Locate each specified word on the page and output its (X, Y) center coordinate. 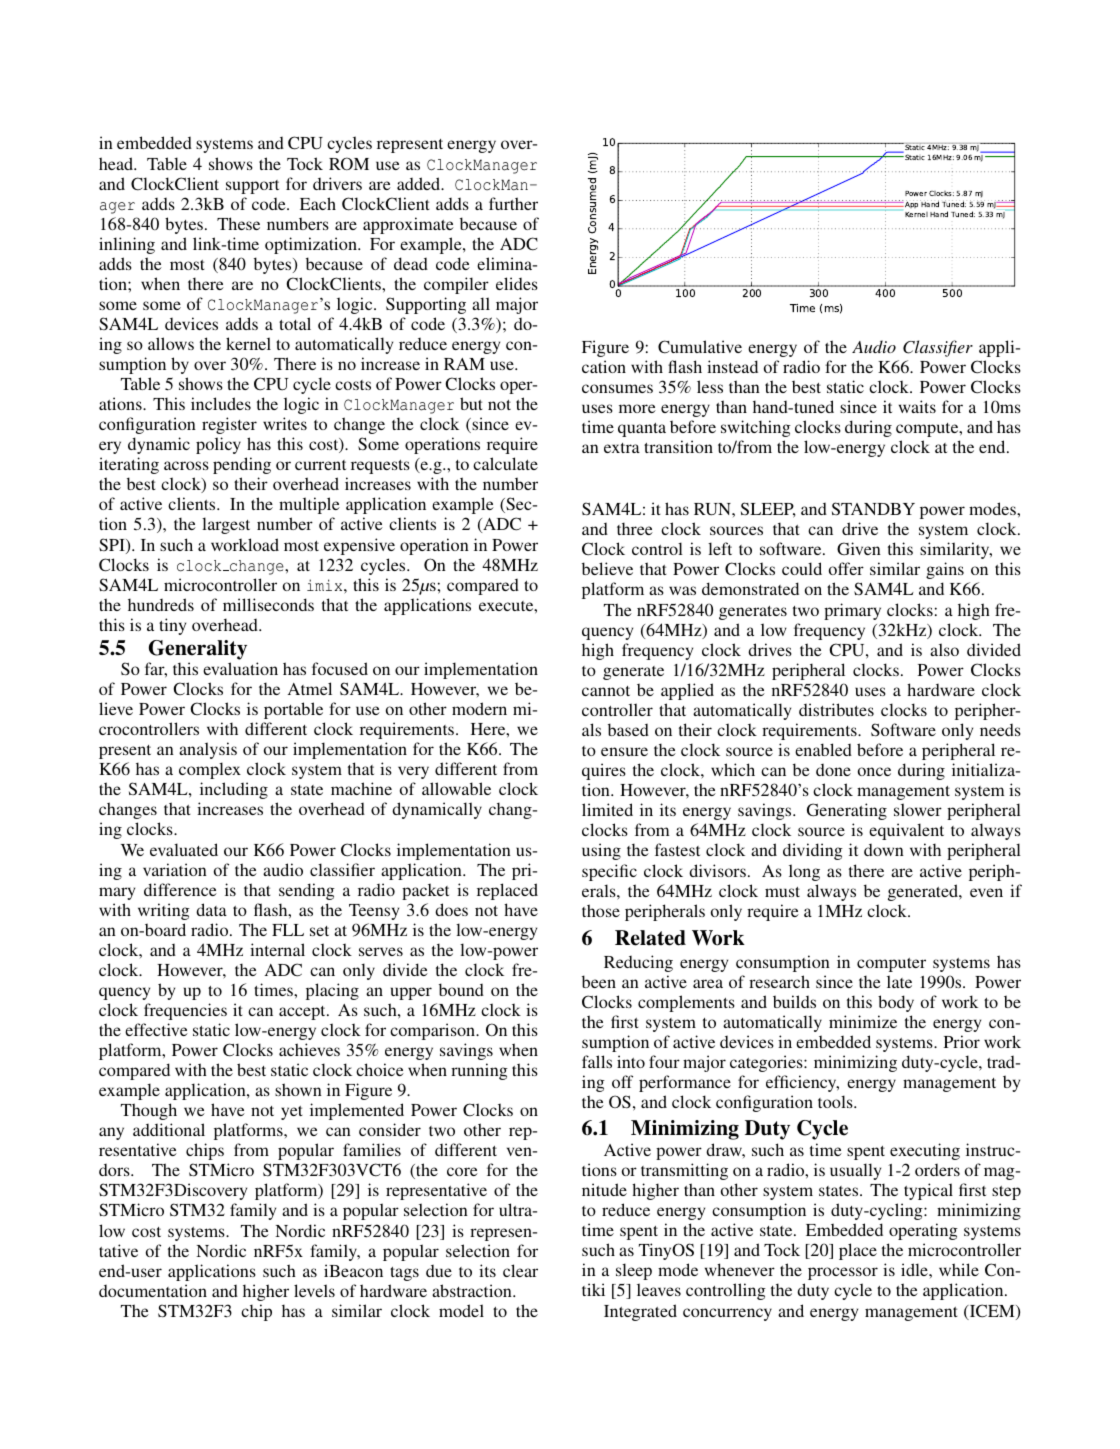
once (874, 771)
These (238, 223)
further (513, 203)
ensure (624, 751)
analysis (208, 750)
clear (520, 1270)
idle (915, 1269)
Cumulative (700, 347)
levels (314, 1290)
